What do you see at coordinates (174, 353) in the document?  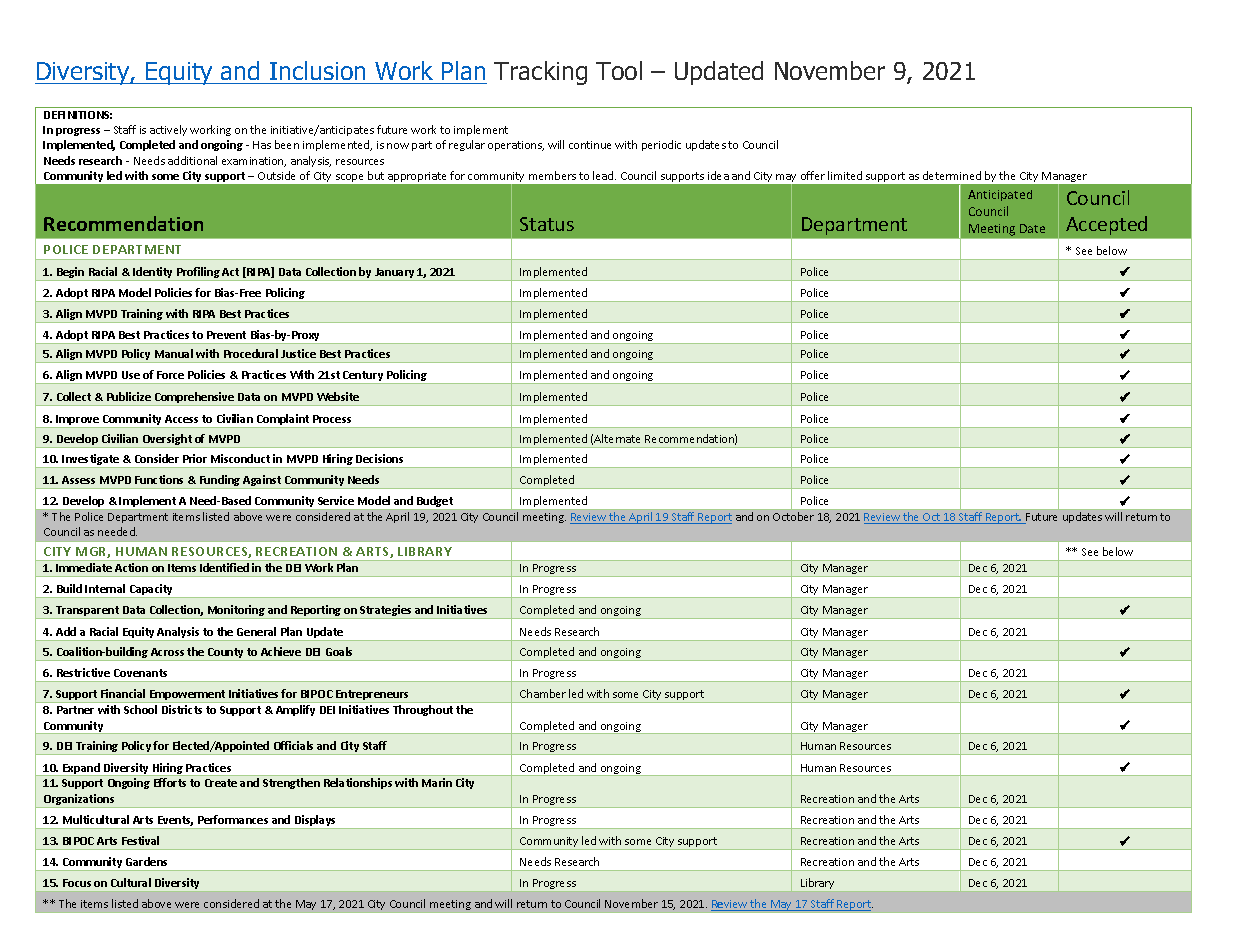 I see `Manual` at bounding box center [174, 353].
